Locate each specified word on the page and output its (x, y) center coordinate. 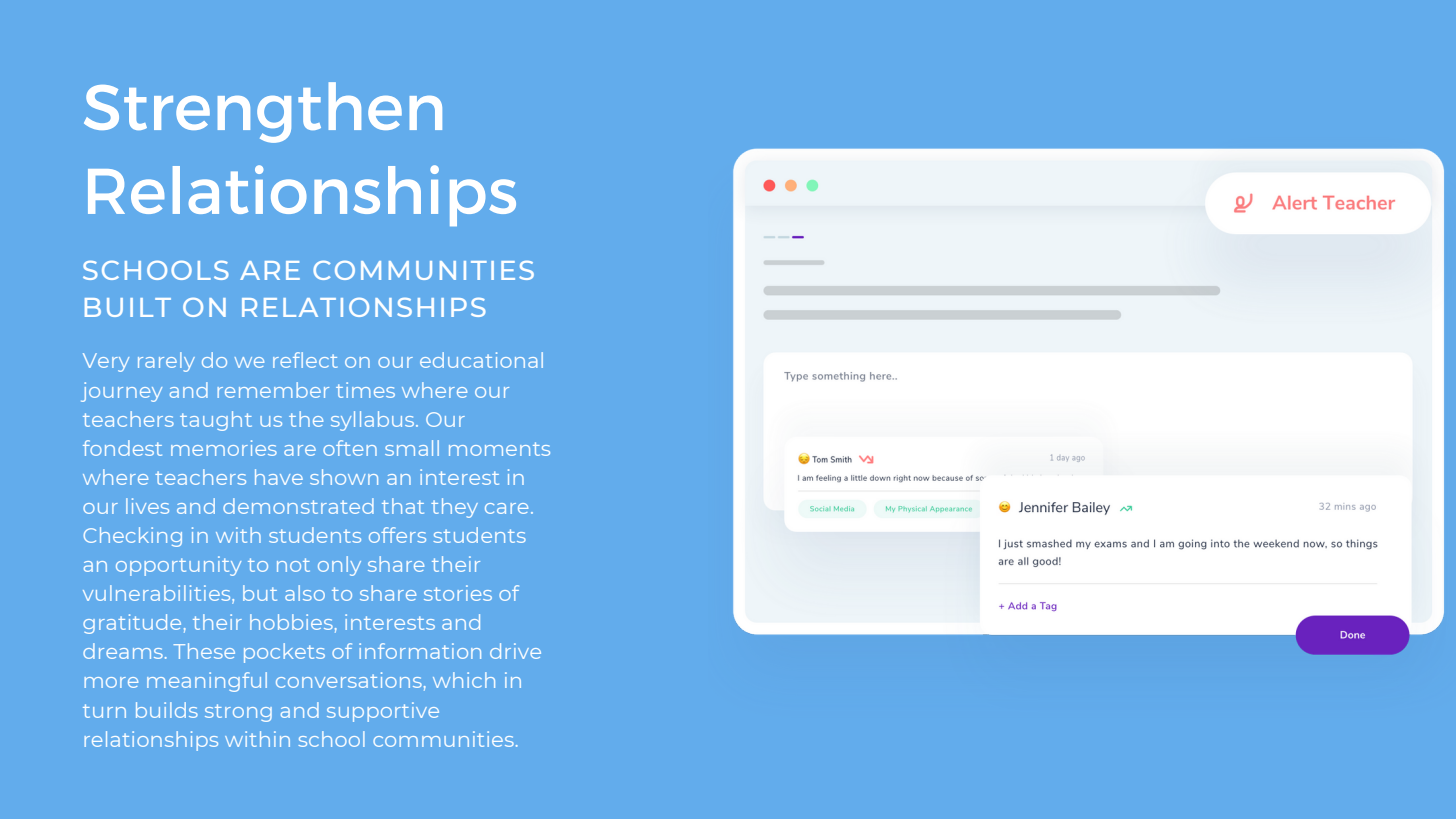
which (464, 680)
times (365, 390)
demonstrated (298, 506)
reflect (305, 360)
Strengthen (263, 112)
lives (147, 506)
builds (167, 710)
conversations (349, 680)
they (454, 508)
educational (481, 360)
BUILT (128, 307)
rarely (166, 362)
